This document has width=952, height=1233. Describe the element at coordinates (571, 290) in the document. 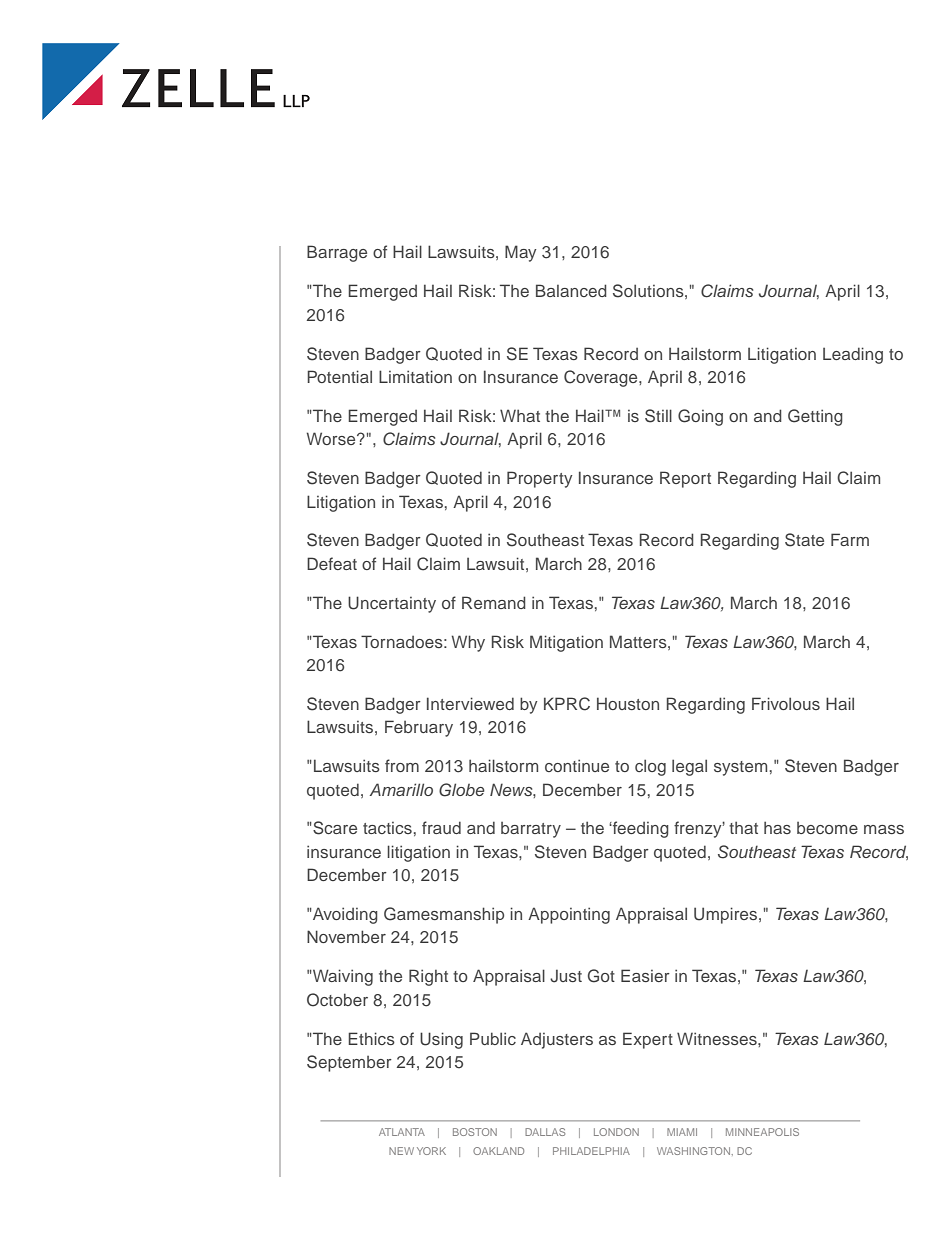

I see `Balanced` at that location.
